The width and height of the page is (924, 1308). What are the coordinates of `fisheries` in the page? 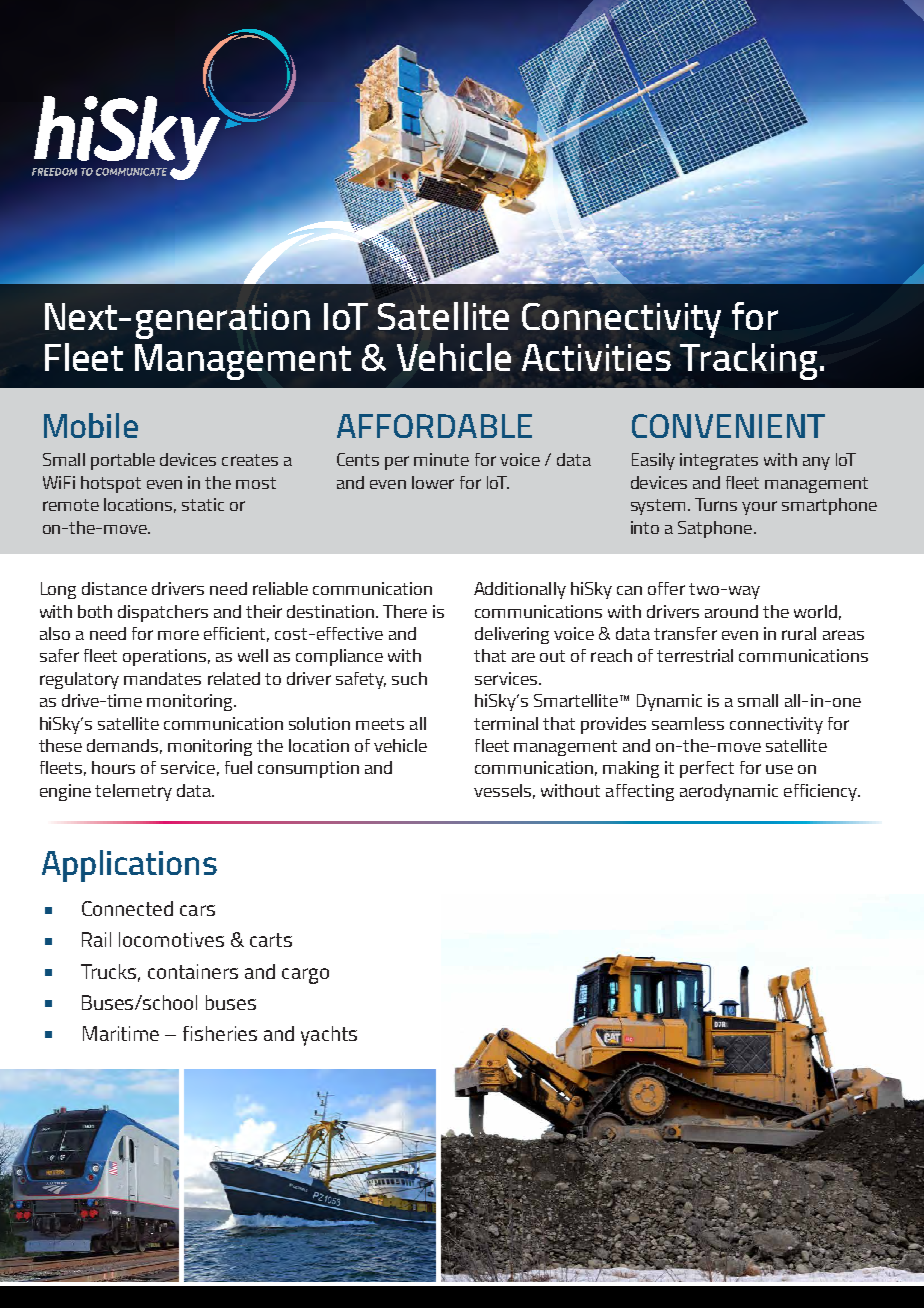 It's located at (220, 1033).
